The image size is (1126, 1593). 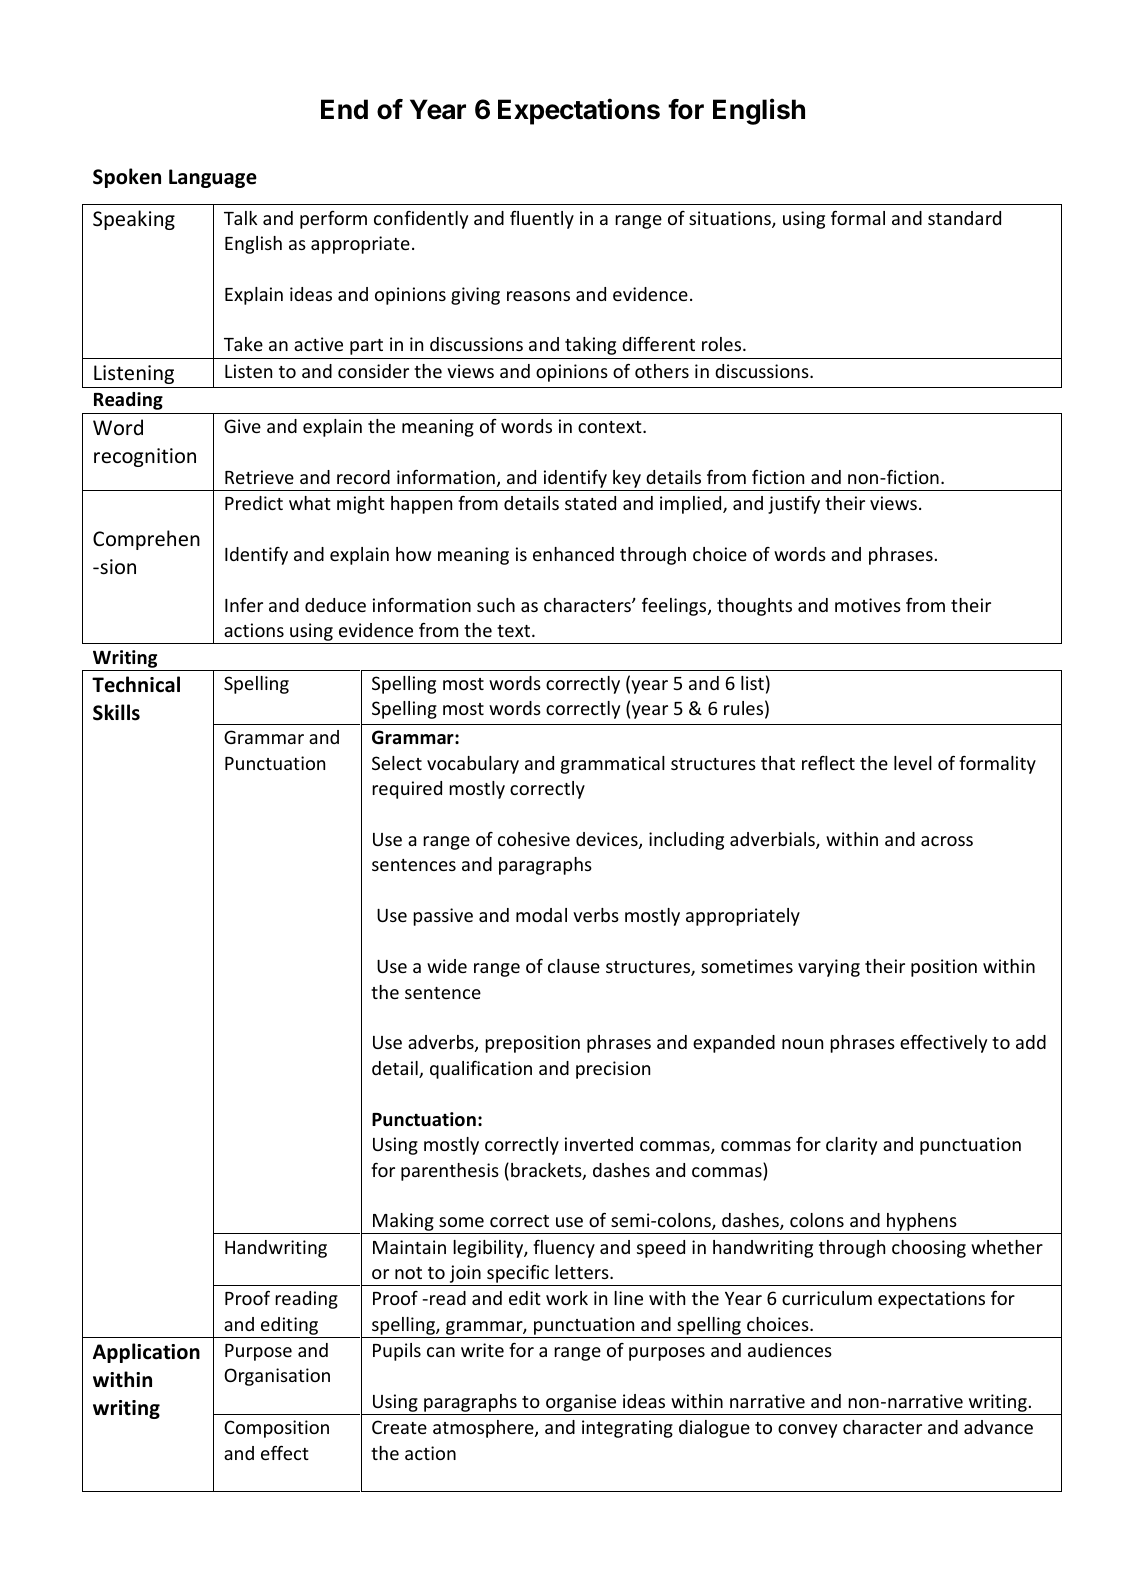 What do you see at coordinates (213, 178) in the screenshot?
I see `Language` at bounding box center [213, 178].
